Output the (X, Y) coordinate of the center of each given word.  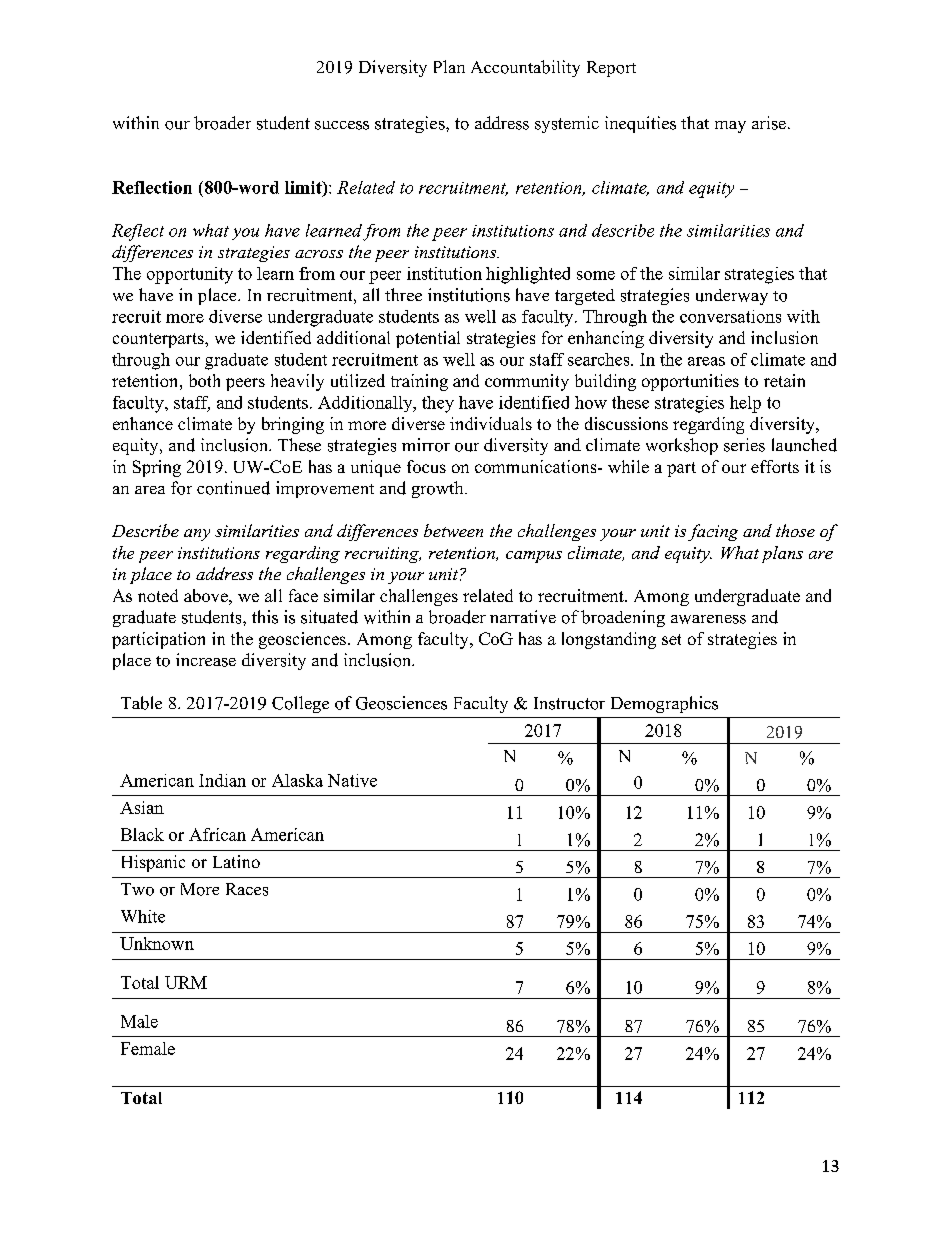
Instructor (569, 703)
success (342, 125)
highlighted (528, 275)
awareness (708, 619)
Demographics (664, 704)
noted (158, 595)
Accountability (525, 68)
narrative (523, 617)
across (319, 254)
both (204, 380)
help (745, 404)
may (730, 127)
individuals (491, 423)
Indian (222, 780)
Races (247, 889)
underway (732, 297)
